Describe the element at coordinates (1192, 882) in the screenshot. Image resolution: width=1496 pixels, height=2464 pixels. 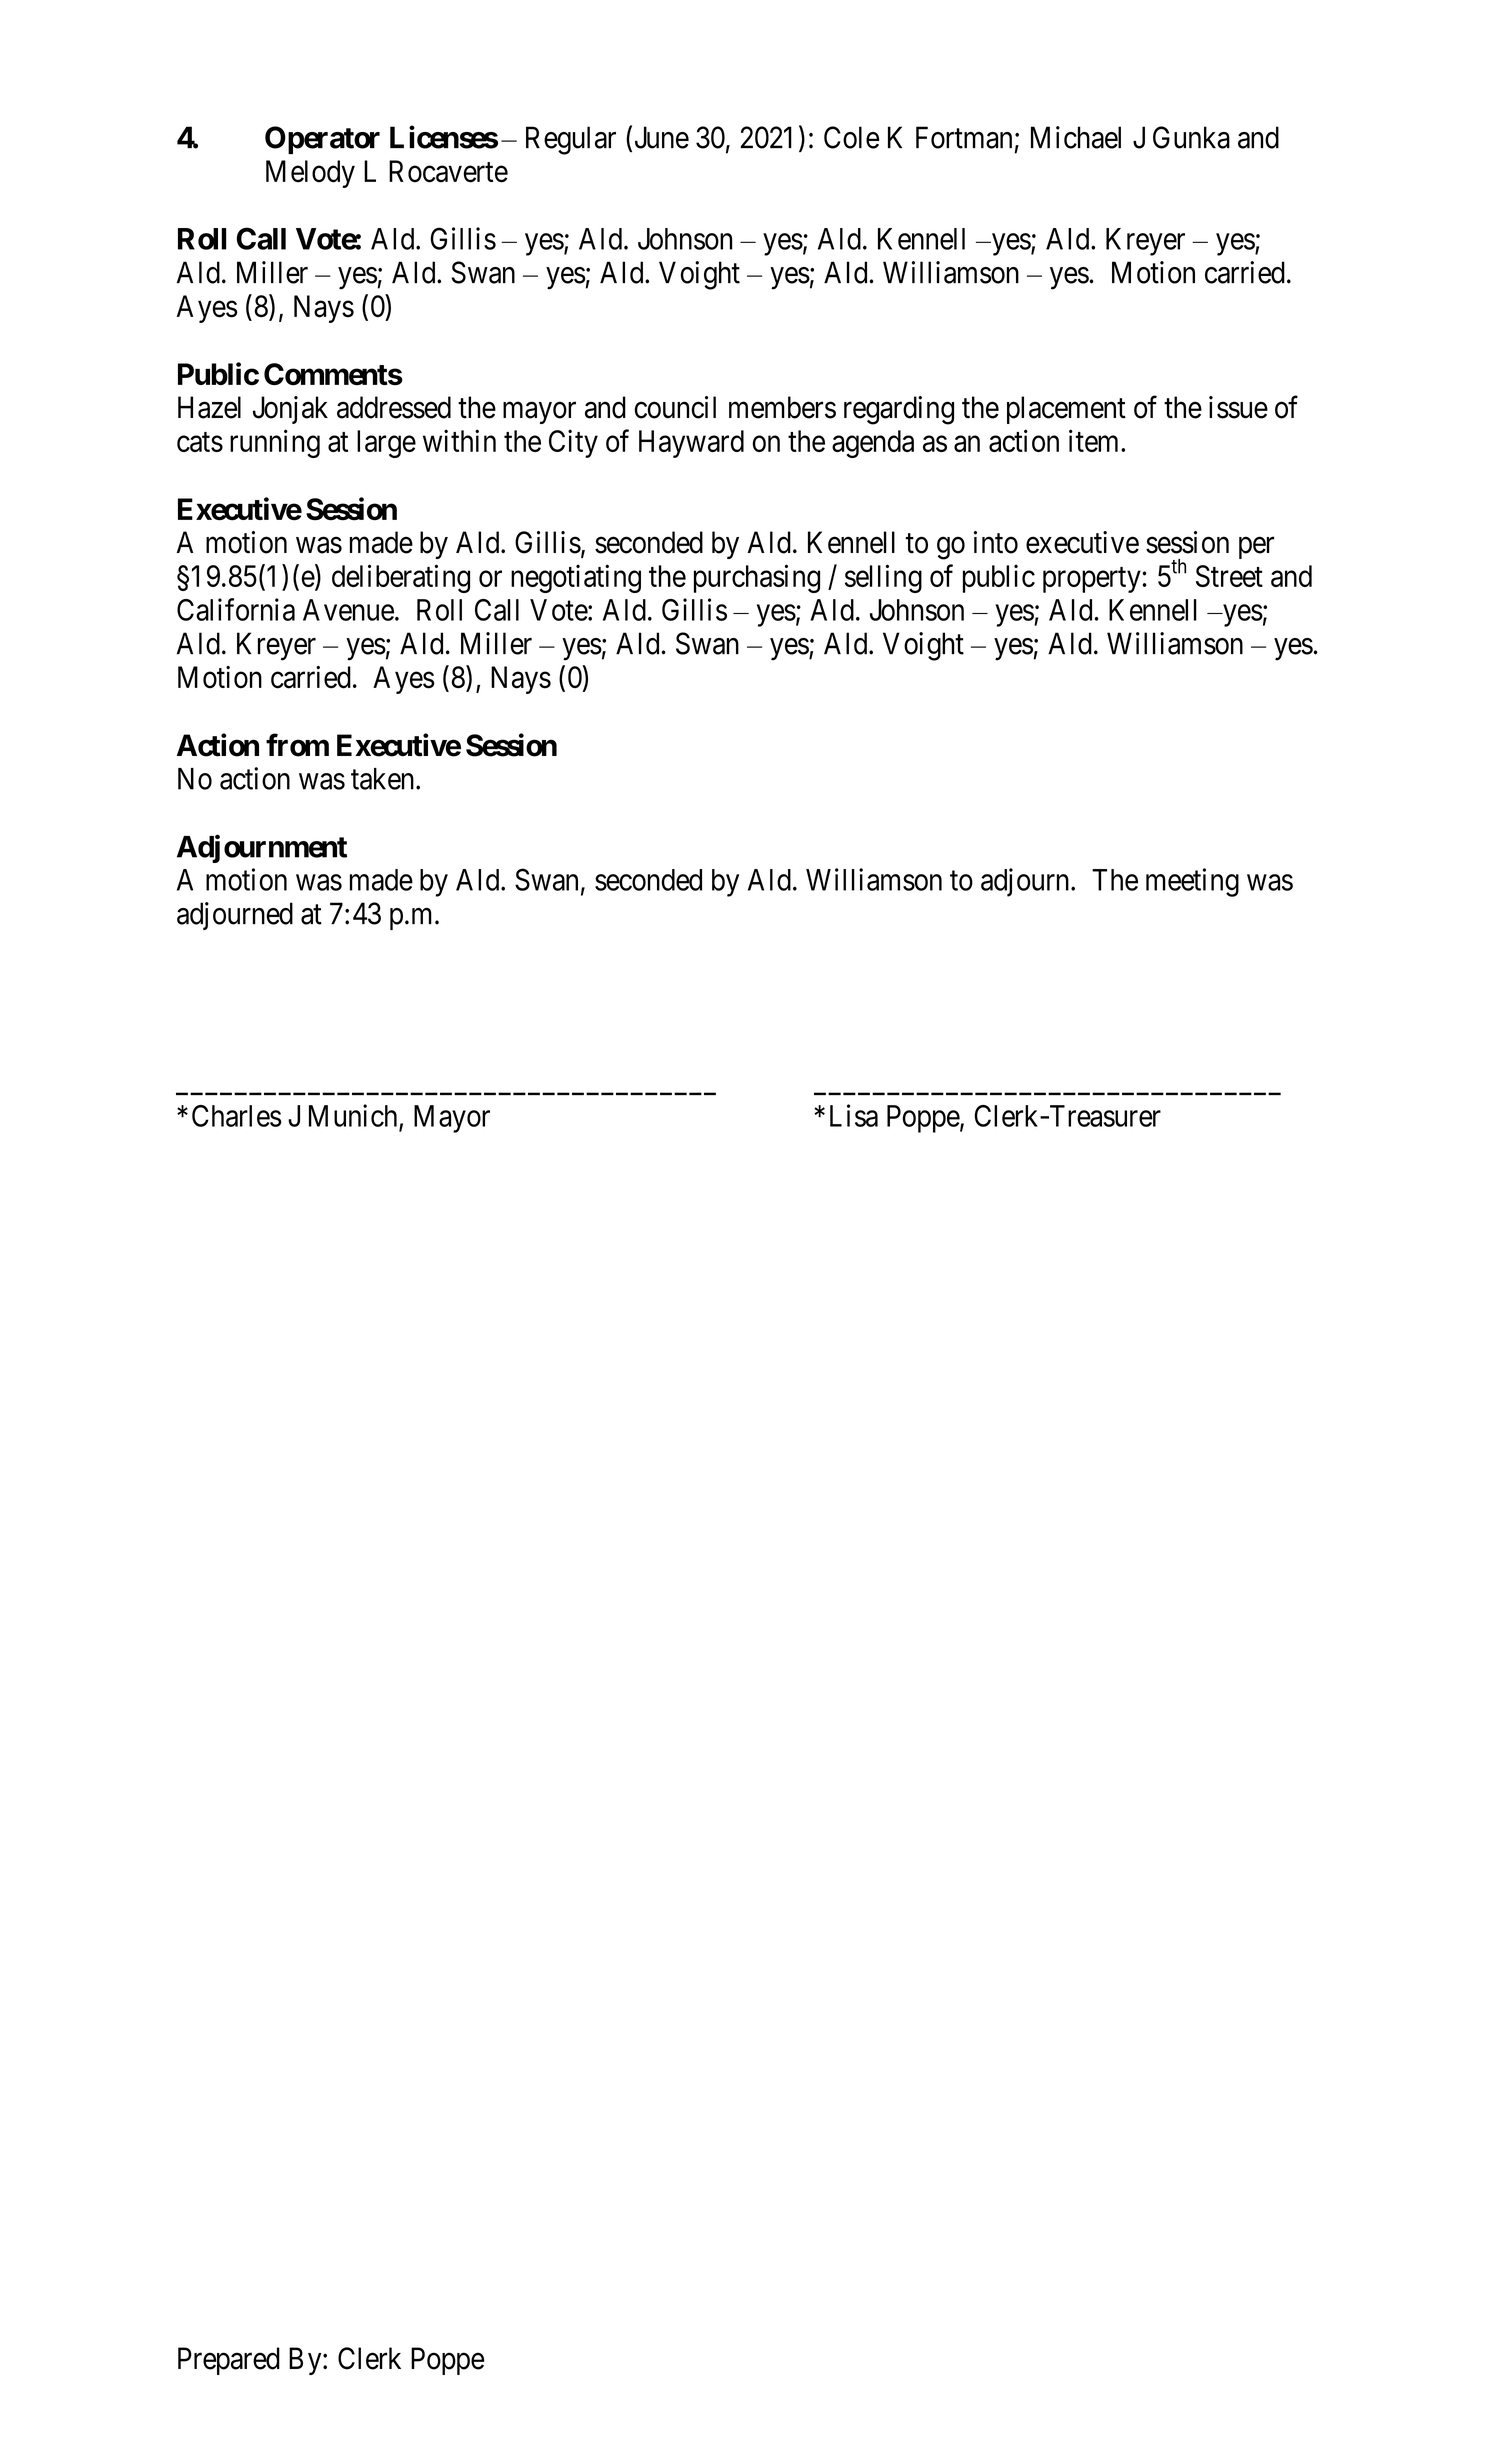
I see `meeting` at that location.
